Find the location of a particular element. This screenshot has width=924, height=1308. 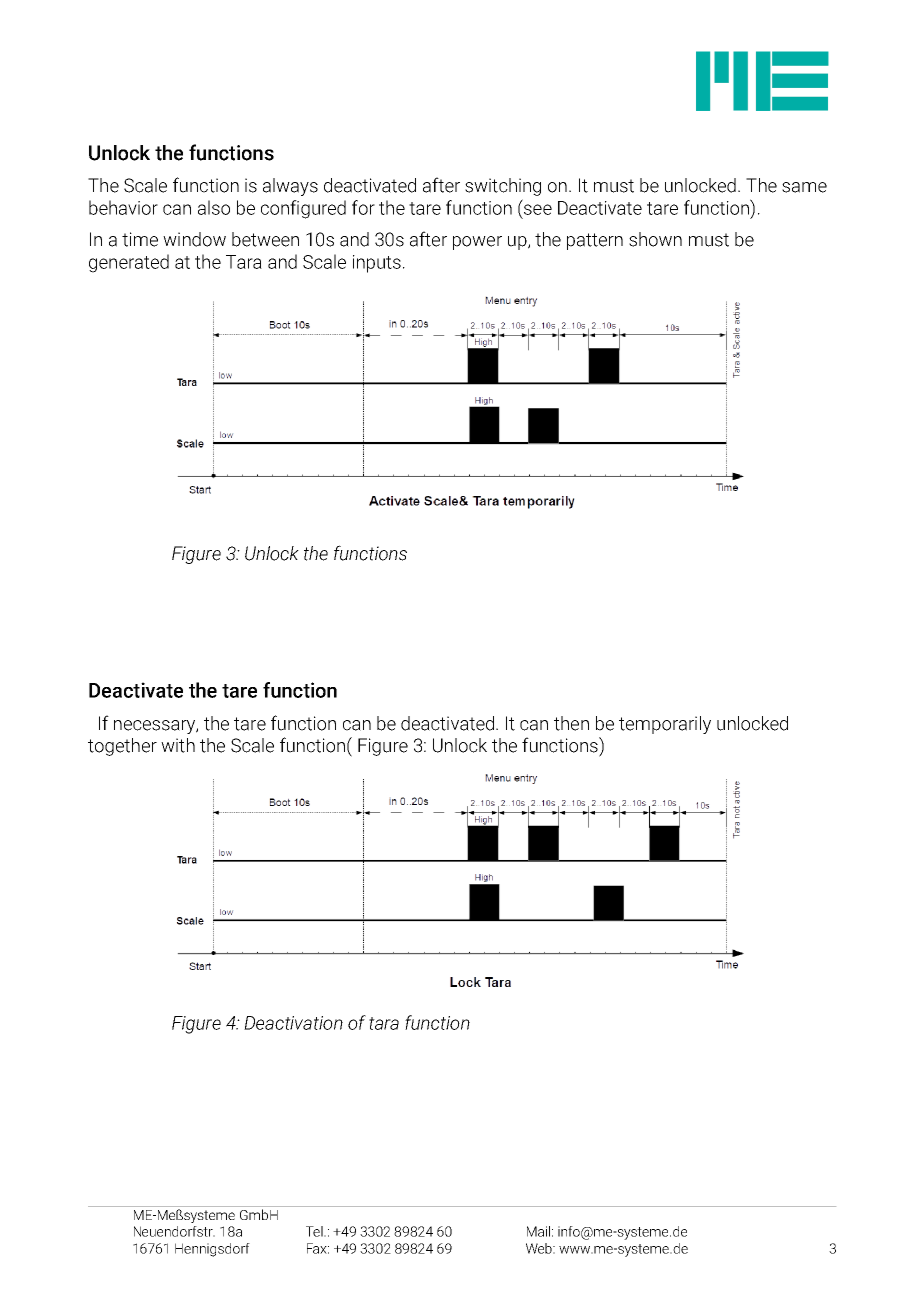

Fax is located at coordinates (318, 1248).
